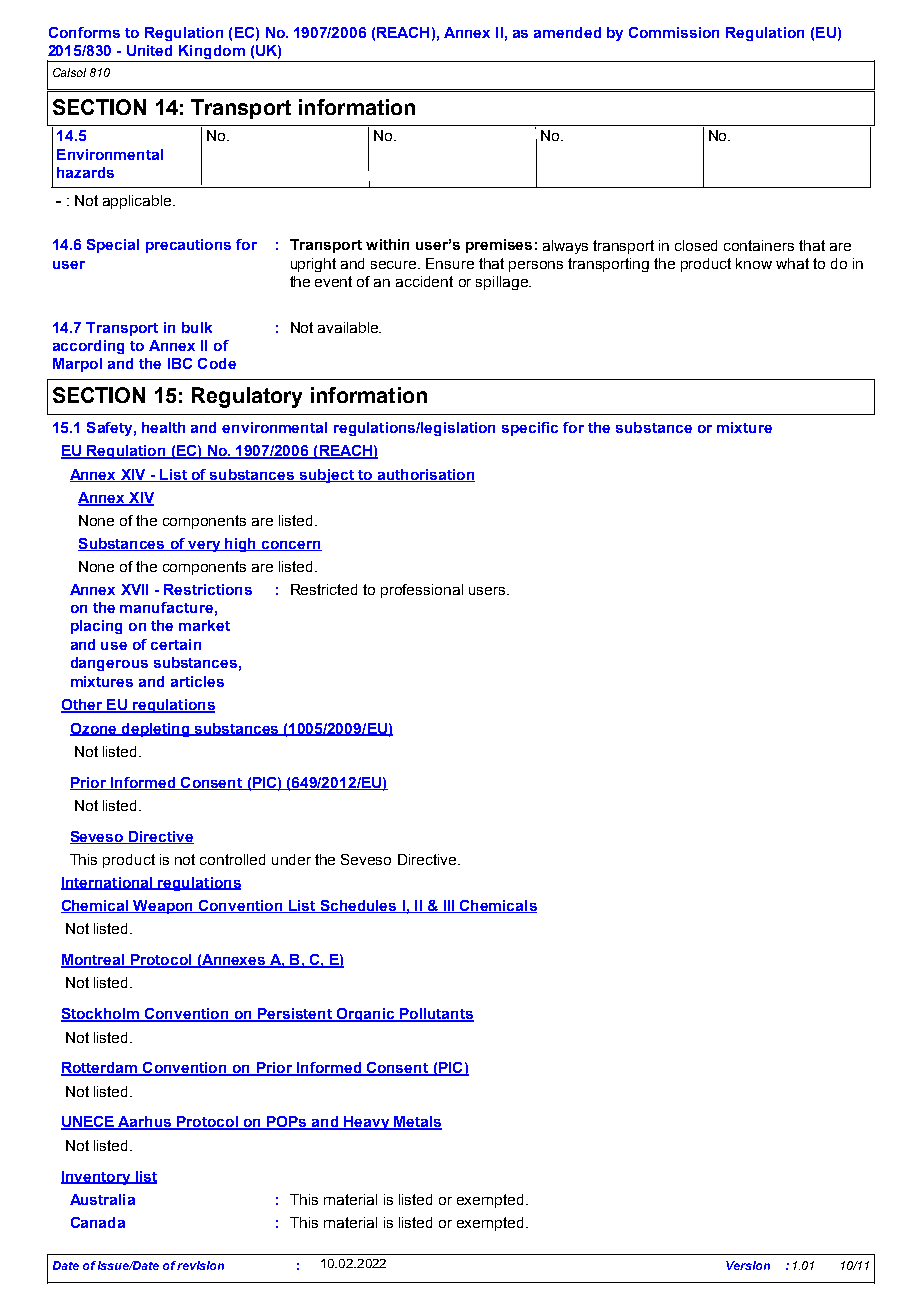 The image size is (924, 1308). What do you see at coordinates (176, 644) in the page?
I see `certain` at bounding box center [176, 644].
